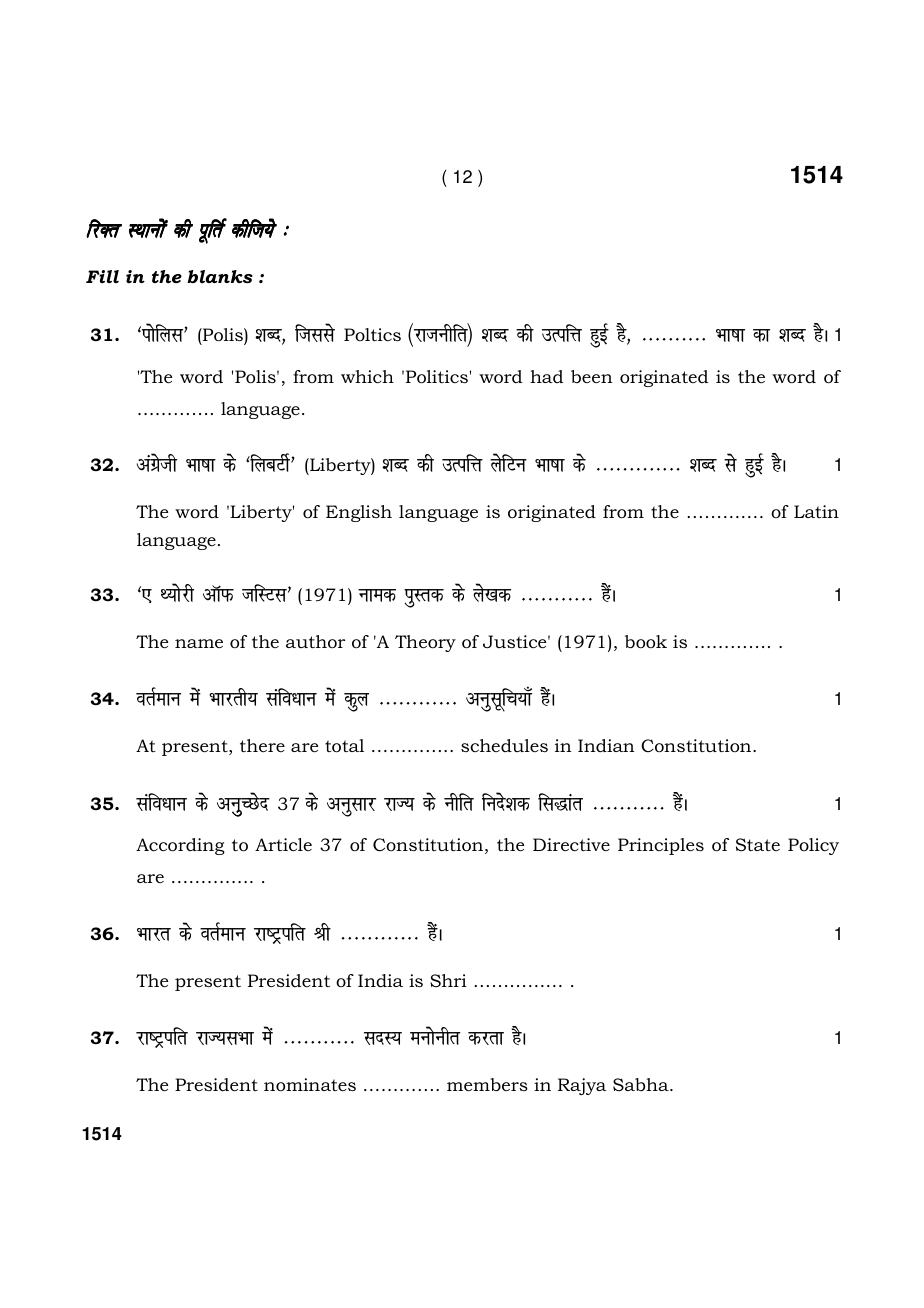 This document has width=924, height=1308. I want to click on blanks, so click(220, 277).
